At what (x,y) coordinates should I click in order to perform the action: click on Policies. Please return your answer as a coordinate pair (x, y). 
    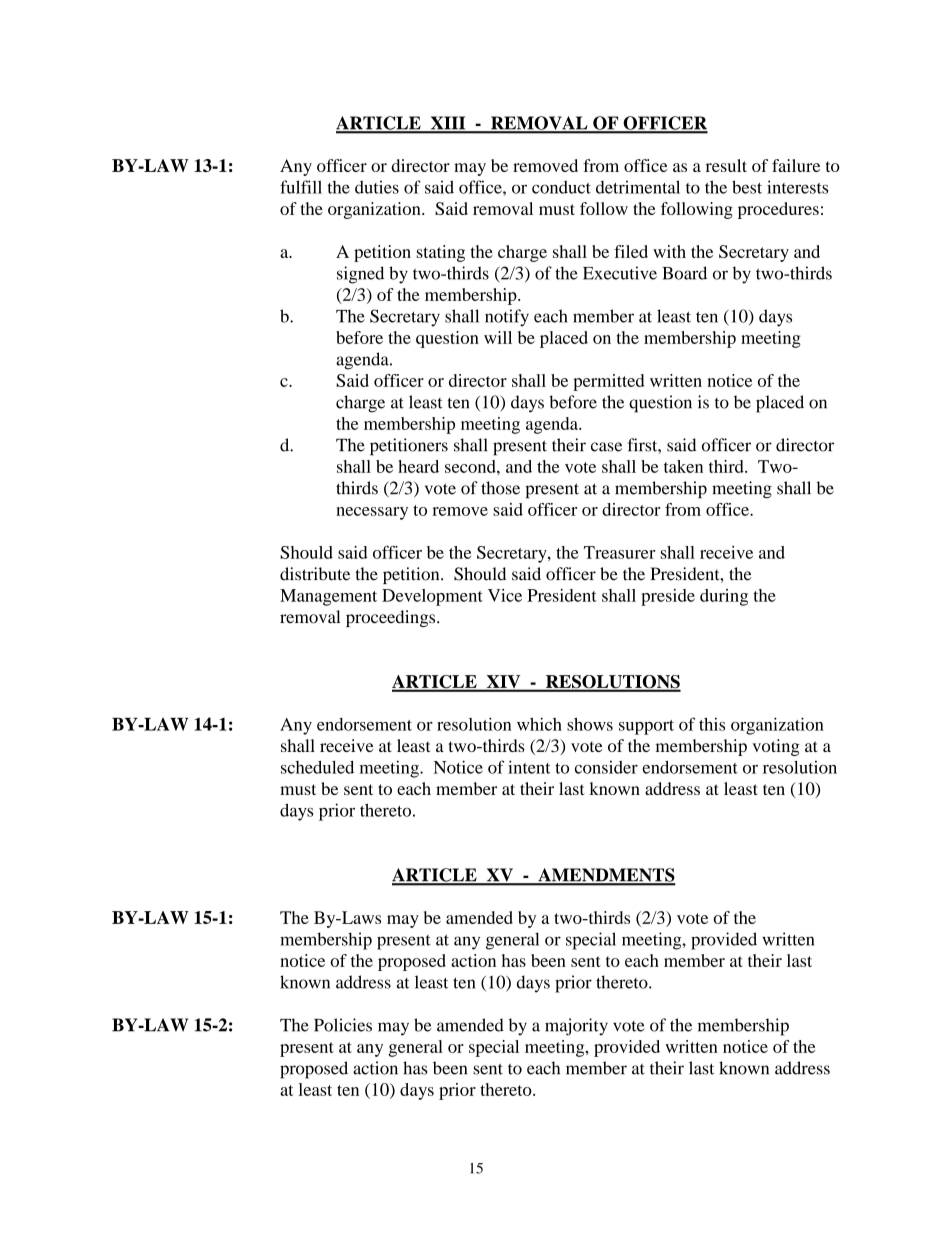
    Looking at the image, I should click on (343, 1025).
